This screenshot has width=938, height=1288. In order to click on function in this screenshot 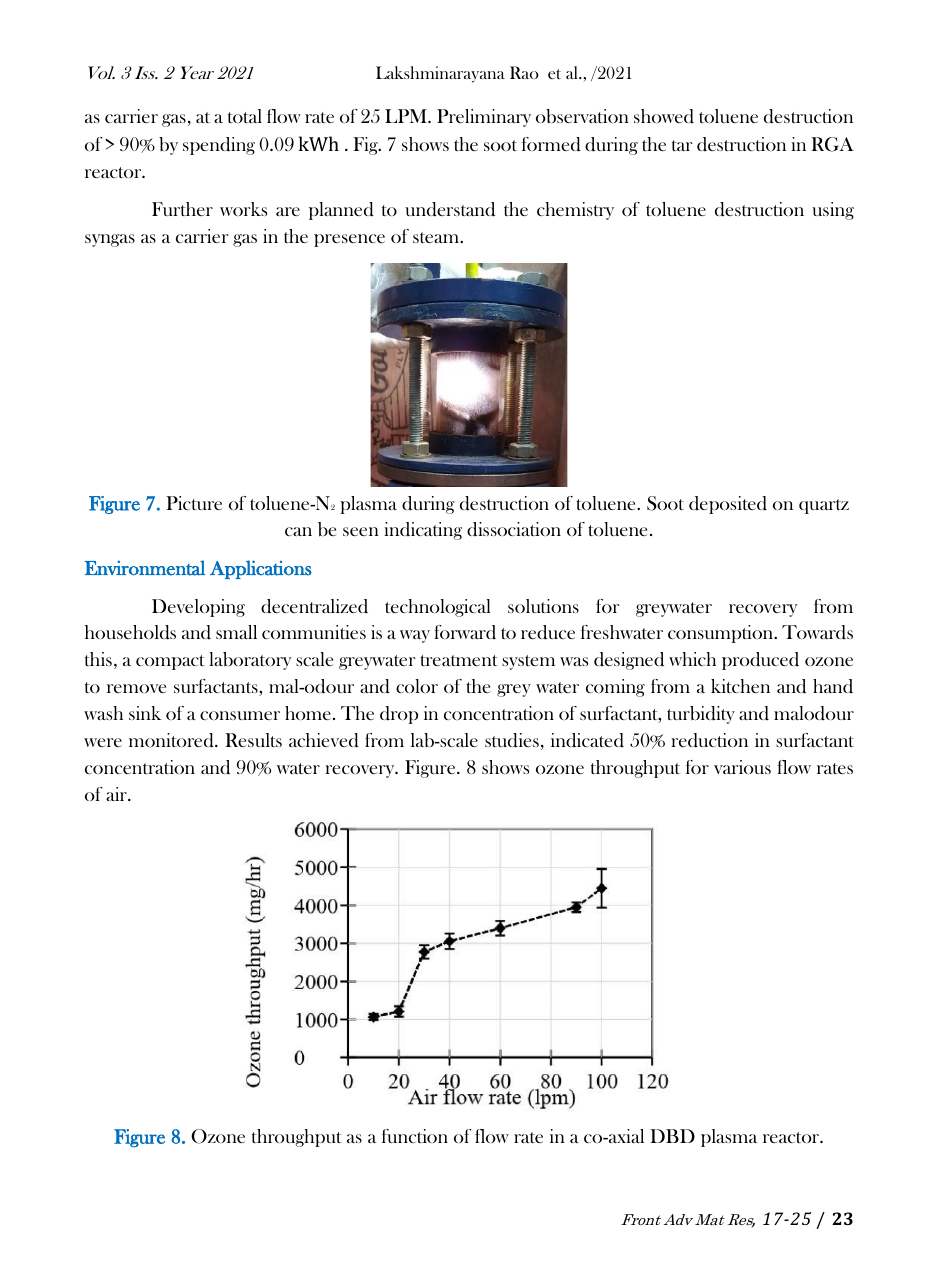, I will do `click(415, 1136)`.
